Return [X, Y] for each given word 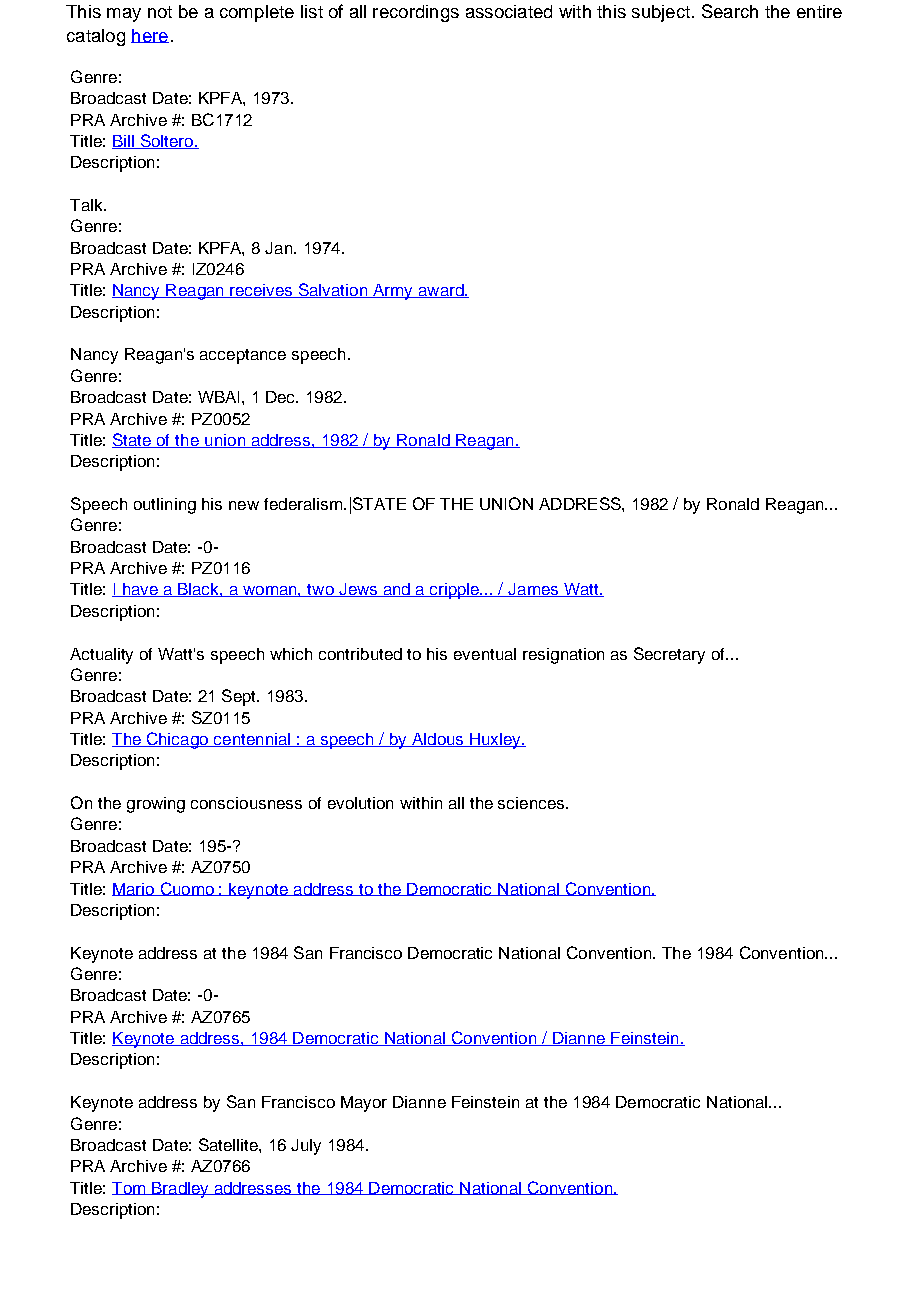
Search [730, 11]
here [150, 36]
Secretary [669, 655]
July [306, 1147]
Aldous [438, 740]
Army [393, 292]
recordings [416, 13]
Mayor [364, 1104]
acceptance [243, 356]
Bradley [180, 1190]
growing [156, 805]
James [534, 590]
